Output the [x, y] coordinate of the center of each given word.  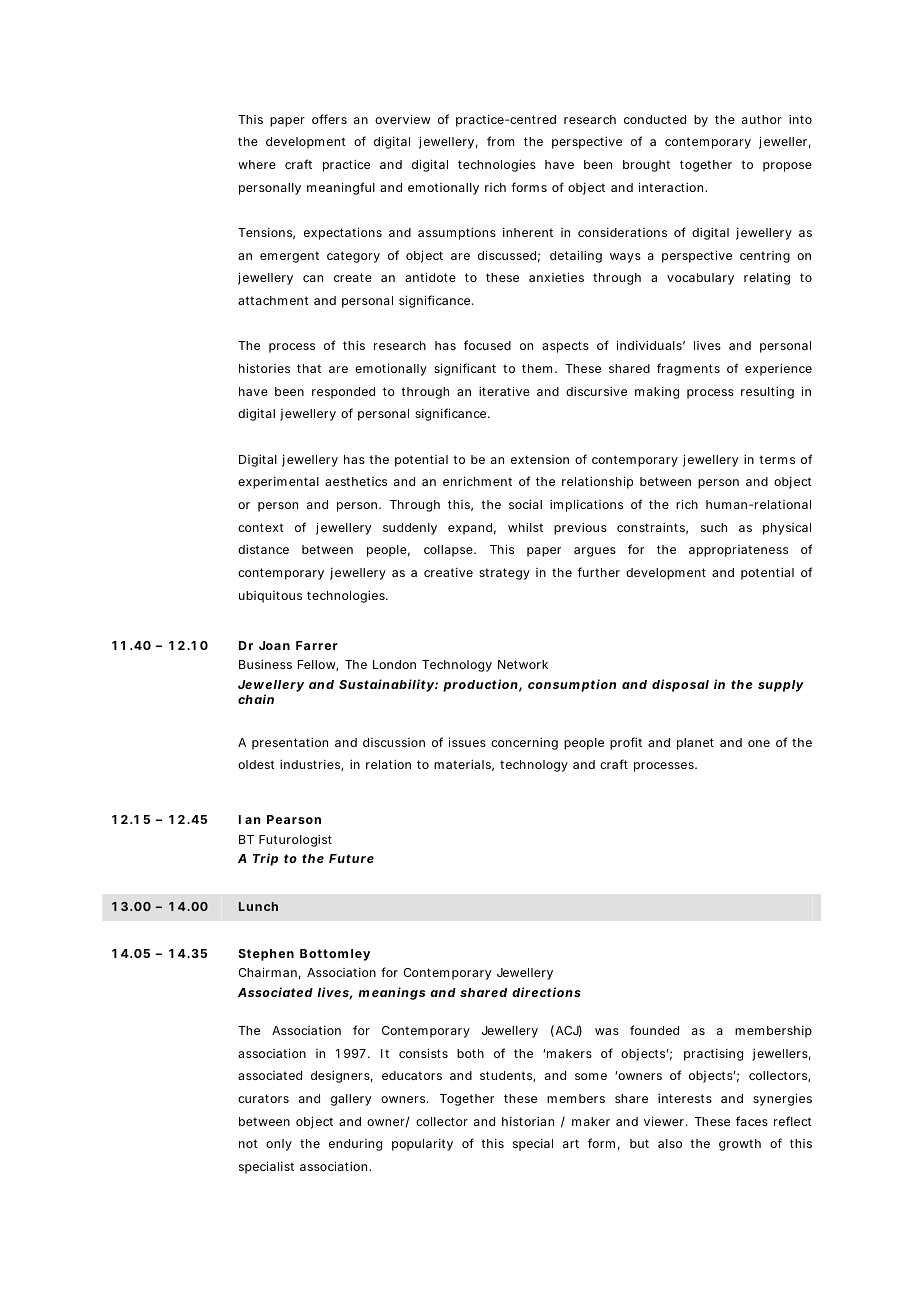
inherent [528, 232]
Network [523, 664]
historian [528, 1121]
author [762, 119]
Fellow [318, 665]
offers [329, 119]
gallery [351, 1100]
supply [781, 686]
